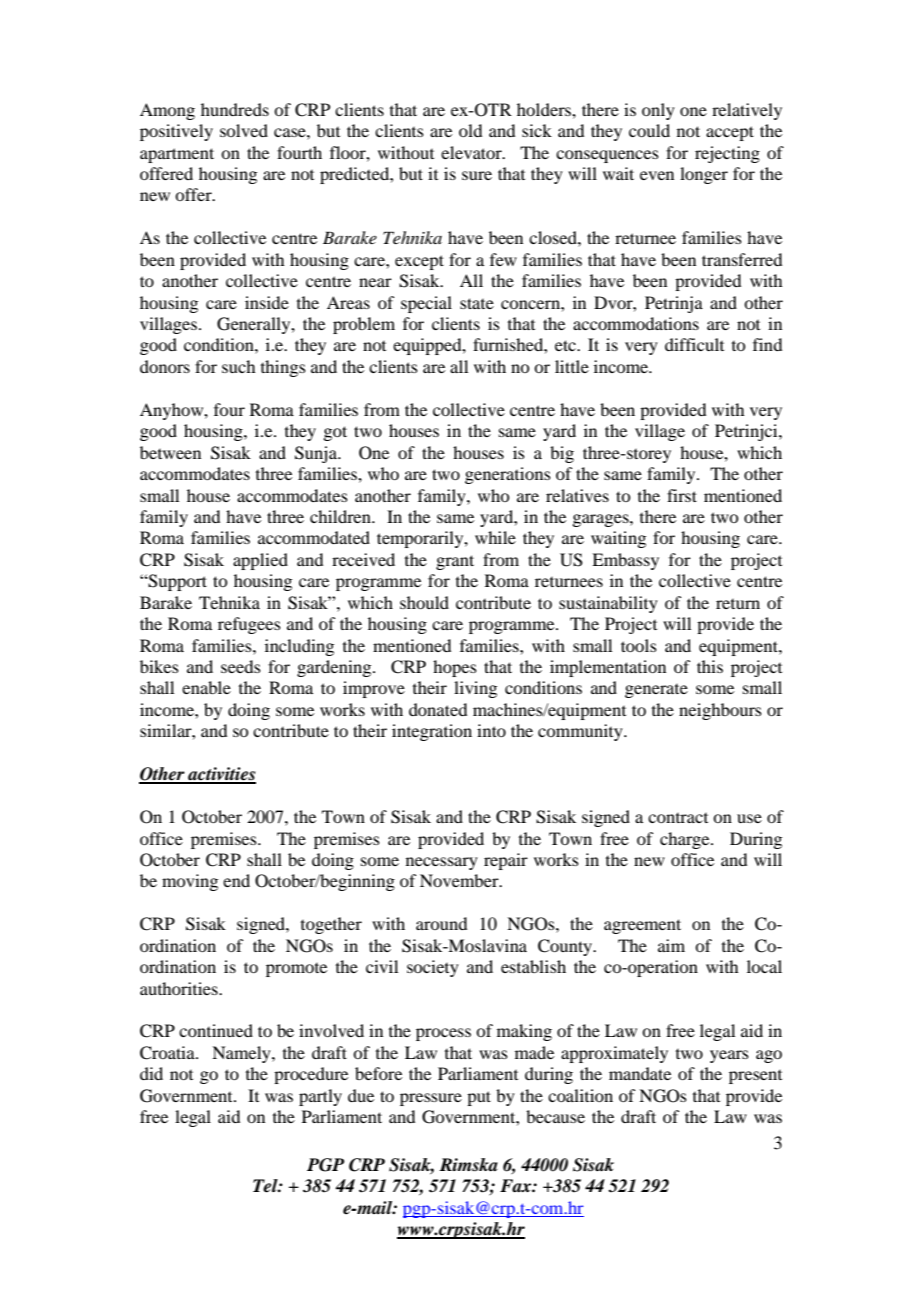  Describe the element at coordinates (479, 1098) in the image. I see `put` at that location.
